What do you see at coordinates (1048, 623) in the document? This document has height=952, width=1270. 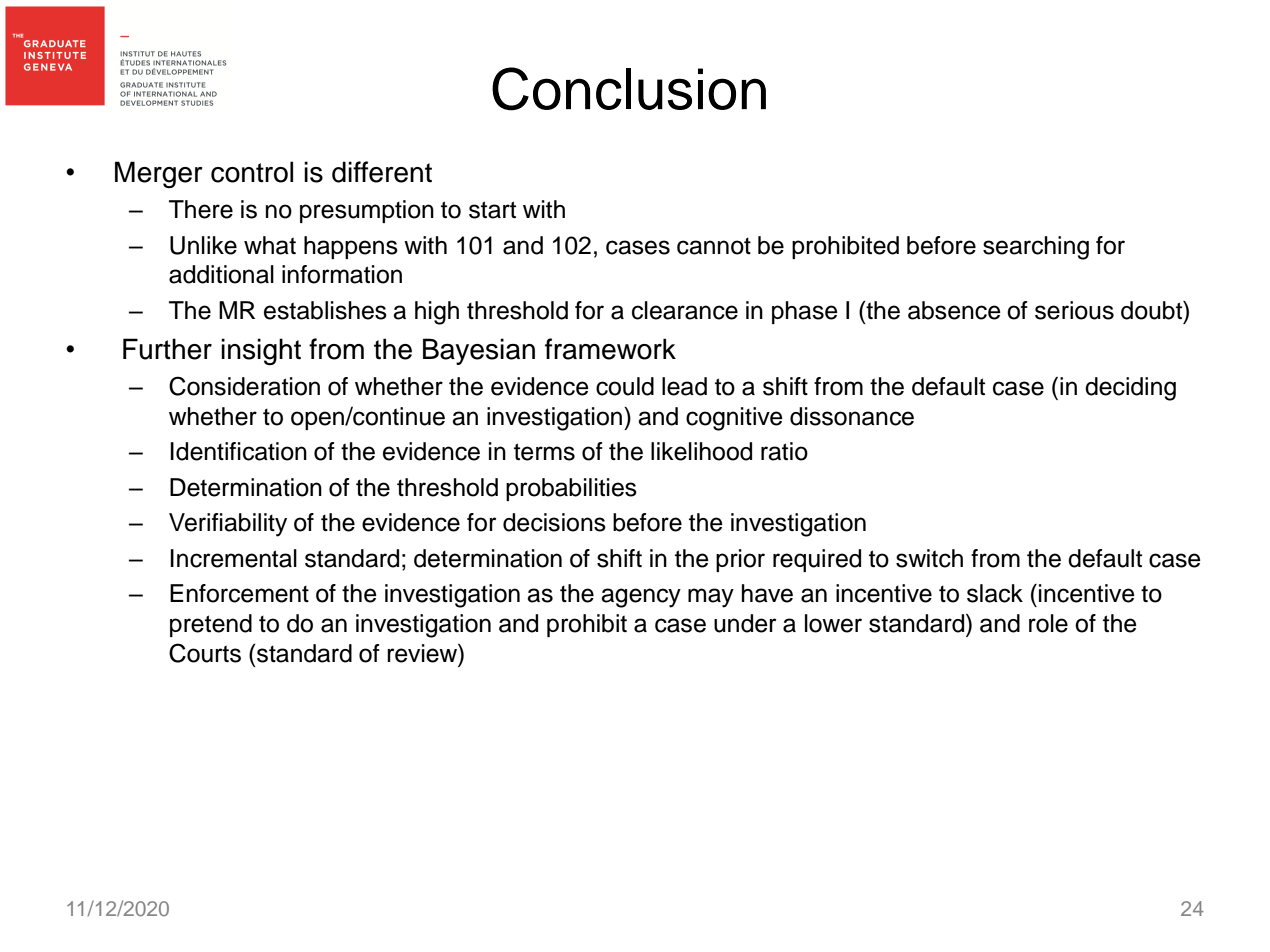 I see `role` at bounding box center [1048, 623].
